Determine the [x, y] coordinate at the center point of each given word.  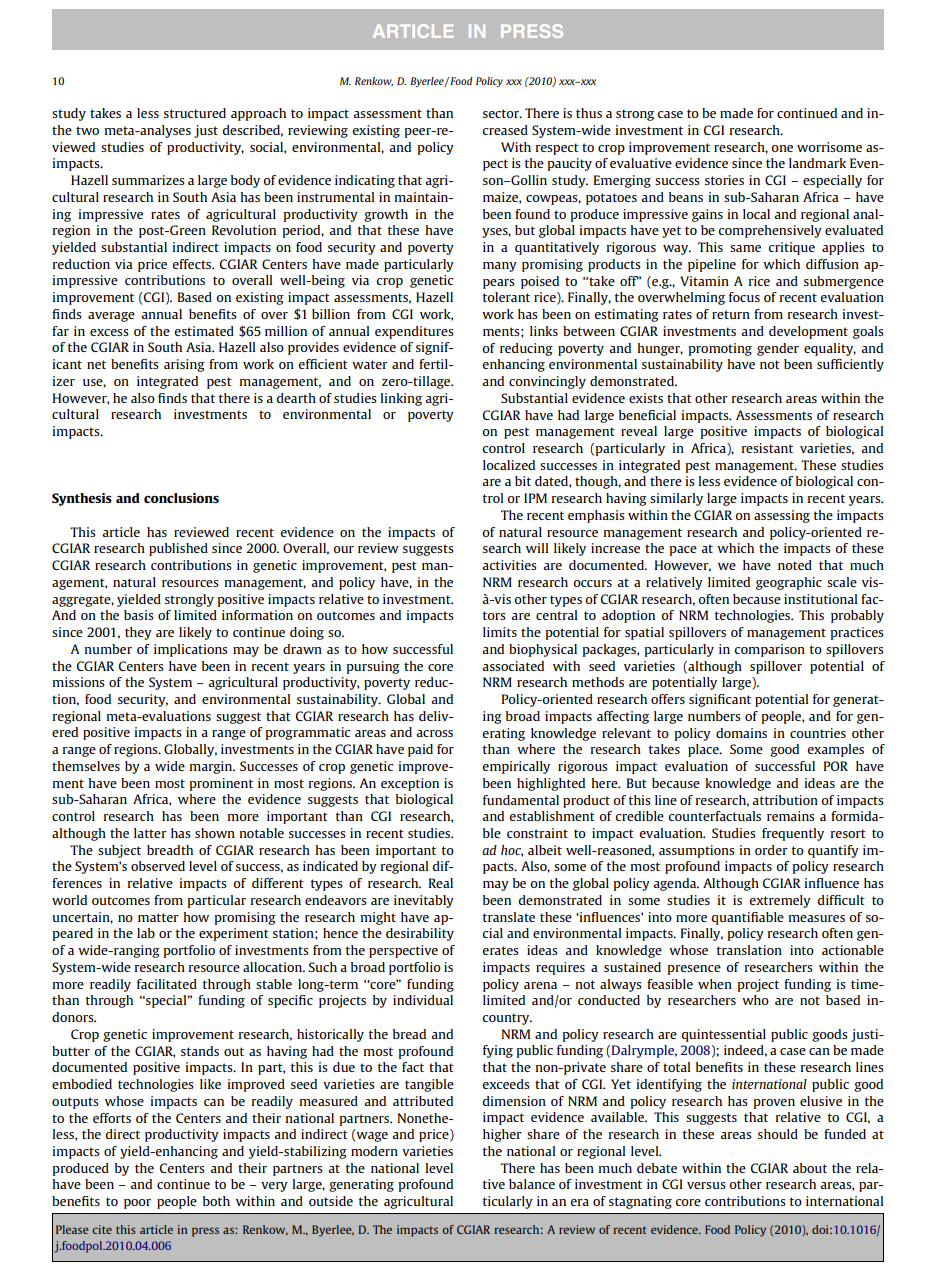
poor [137, 1204]
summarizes [148, 180]
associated [513, 666]
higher [502, 1135]
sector [502, 113]
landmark [817, 163]
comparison [769, 650]
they [138, 633]
